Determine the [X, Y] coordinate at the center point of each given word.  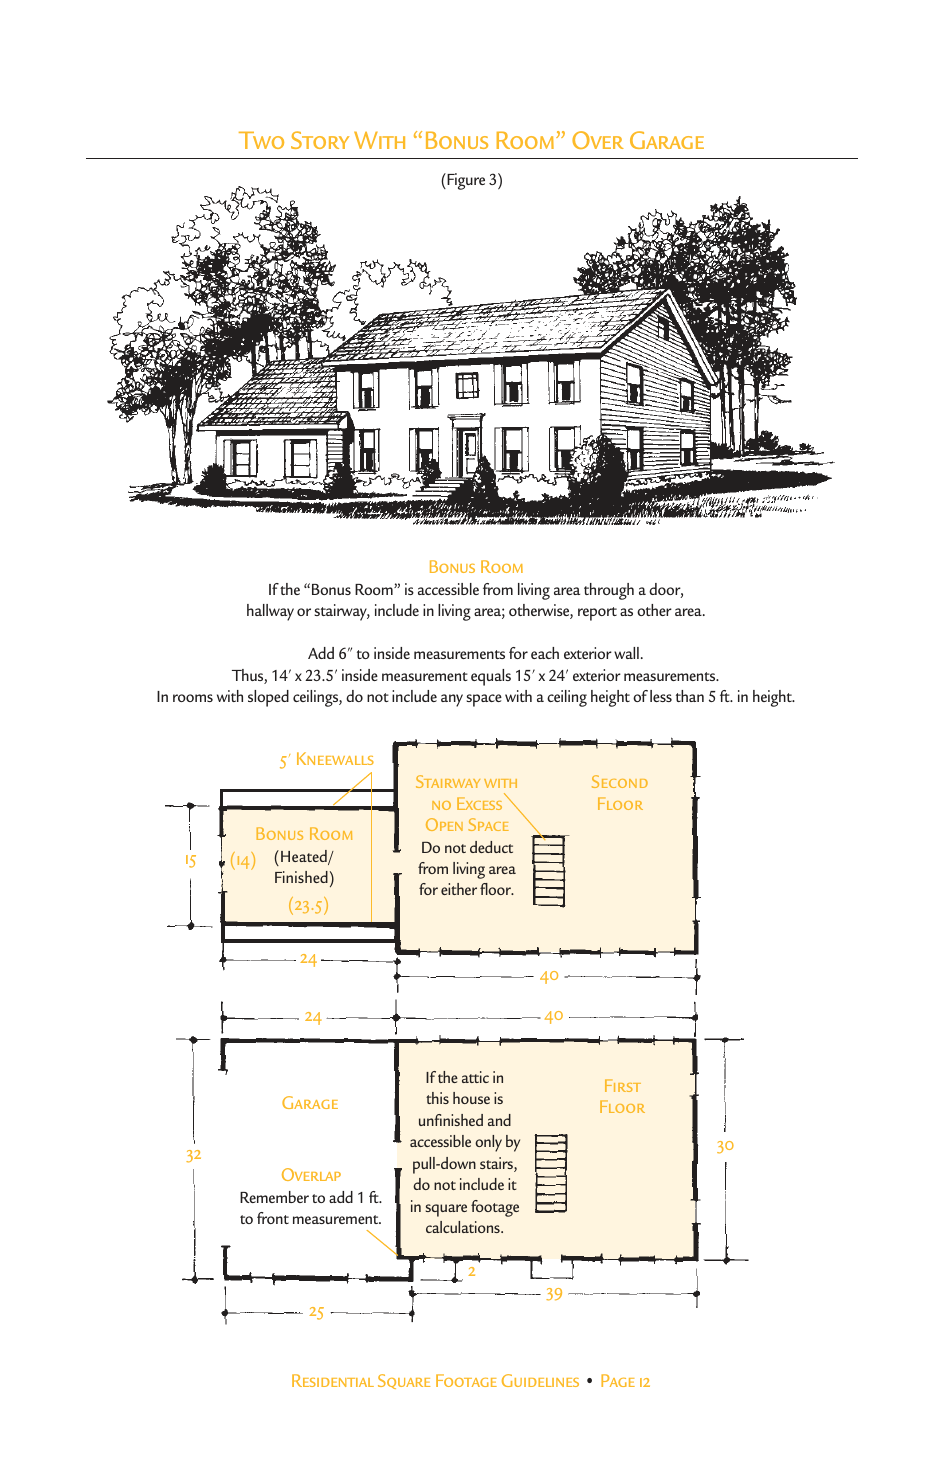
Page [618, 1380]
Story [320, 140]
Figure [465, 181]
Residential [333, 1380]
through [609, 591]
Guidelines [540, 1380]
